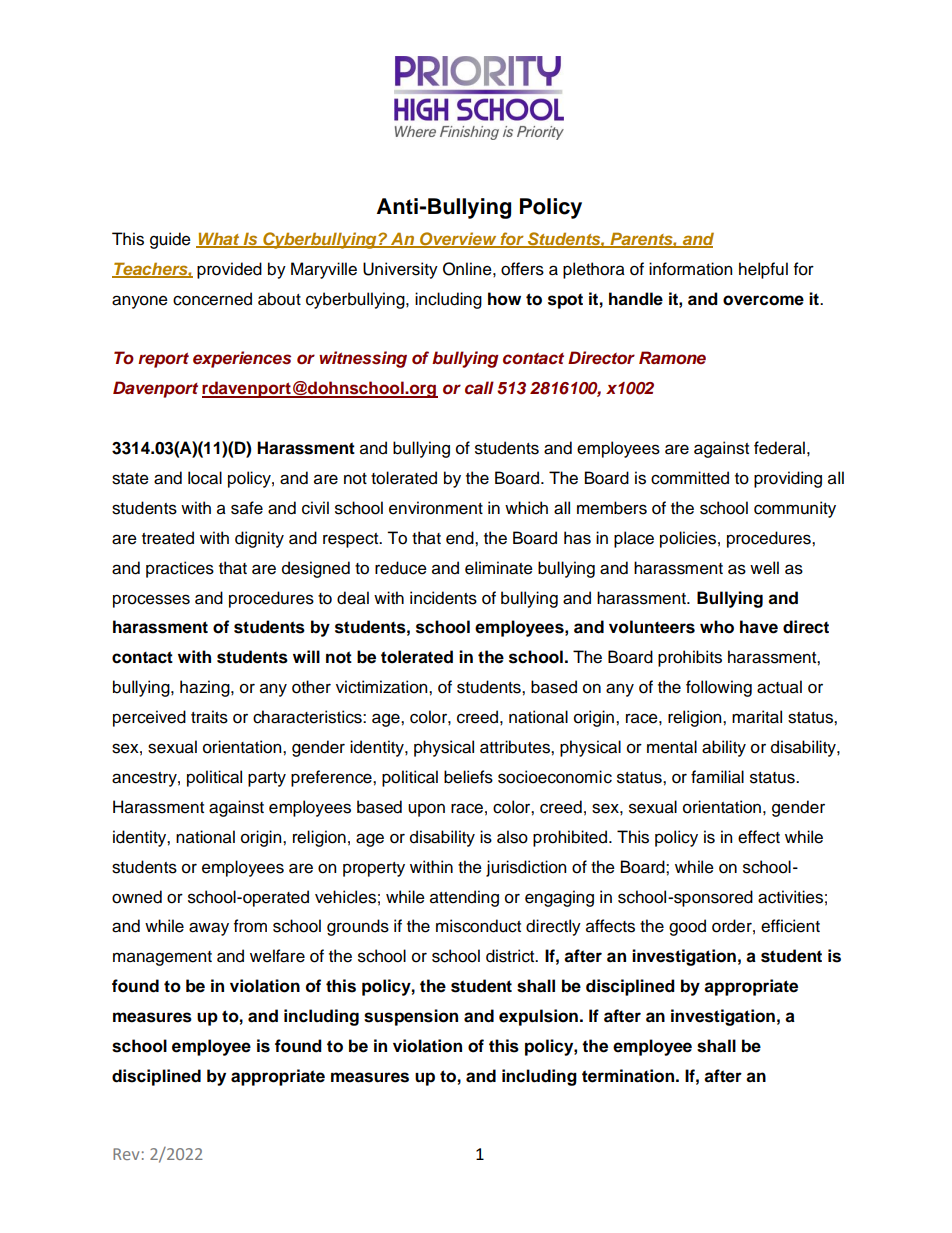 This screenshot has height=1233, width=952. I want to click on environment, so click(436, 508).
